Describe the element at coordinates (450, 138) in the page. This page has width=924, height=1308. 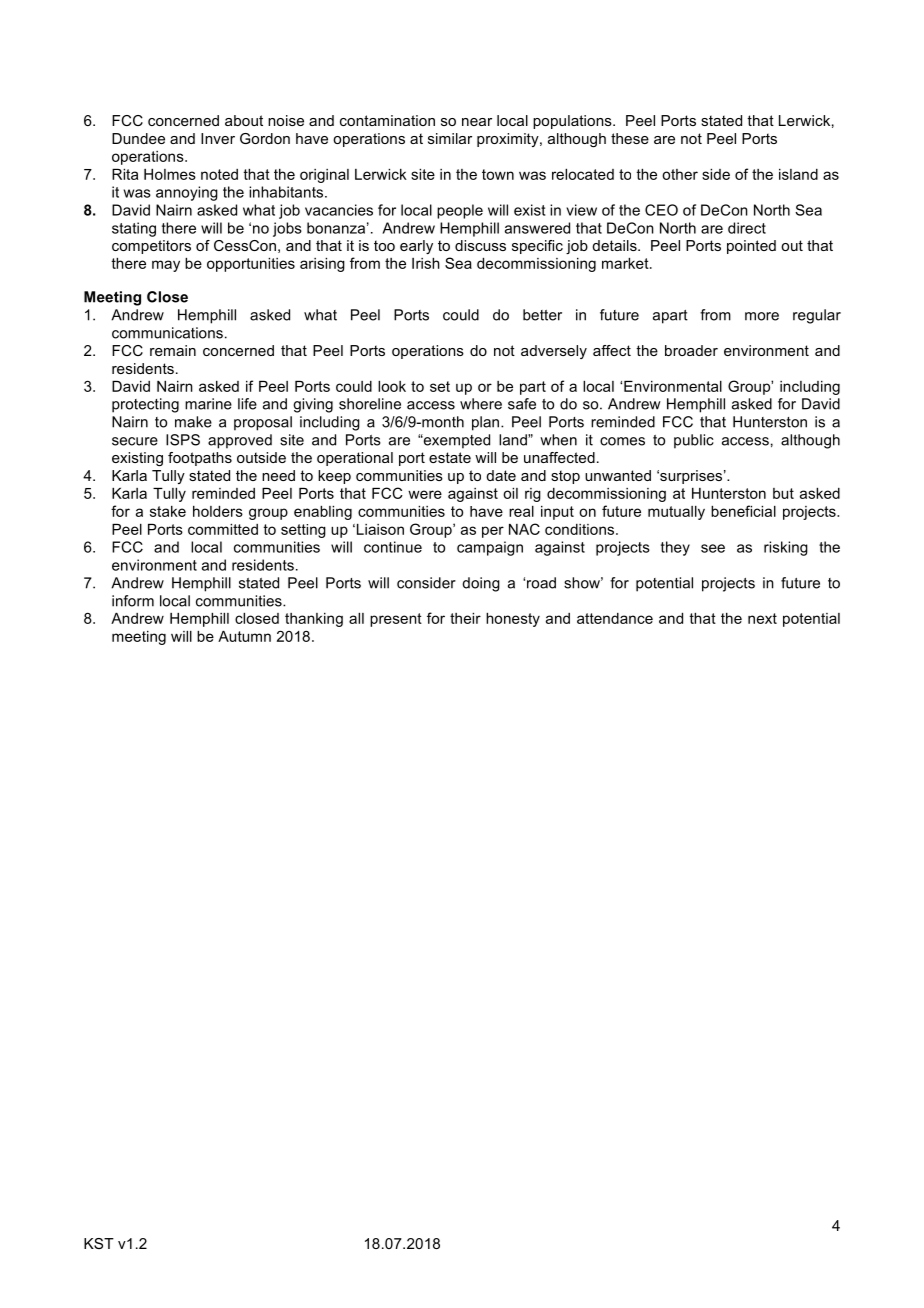
I see `similar` at that location.
